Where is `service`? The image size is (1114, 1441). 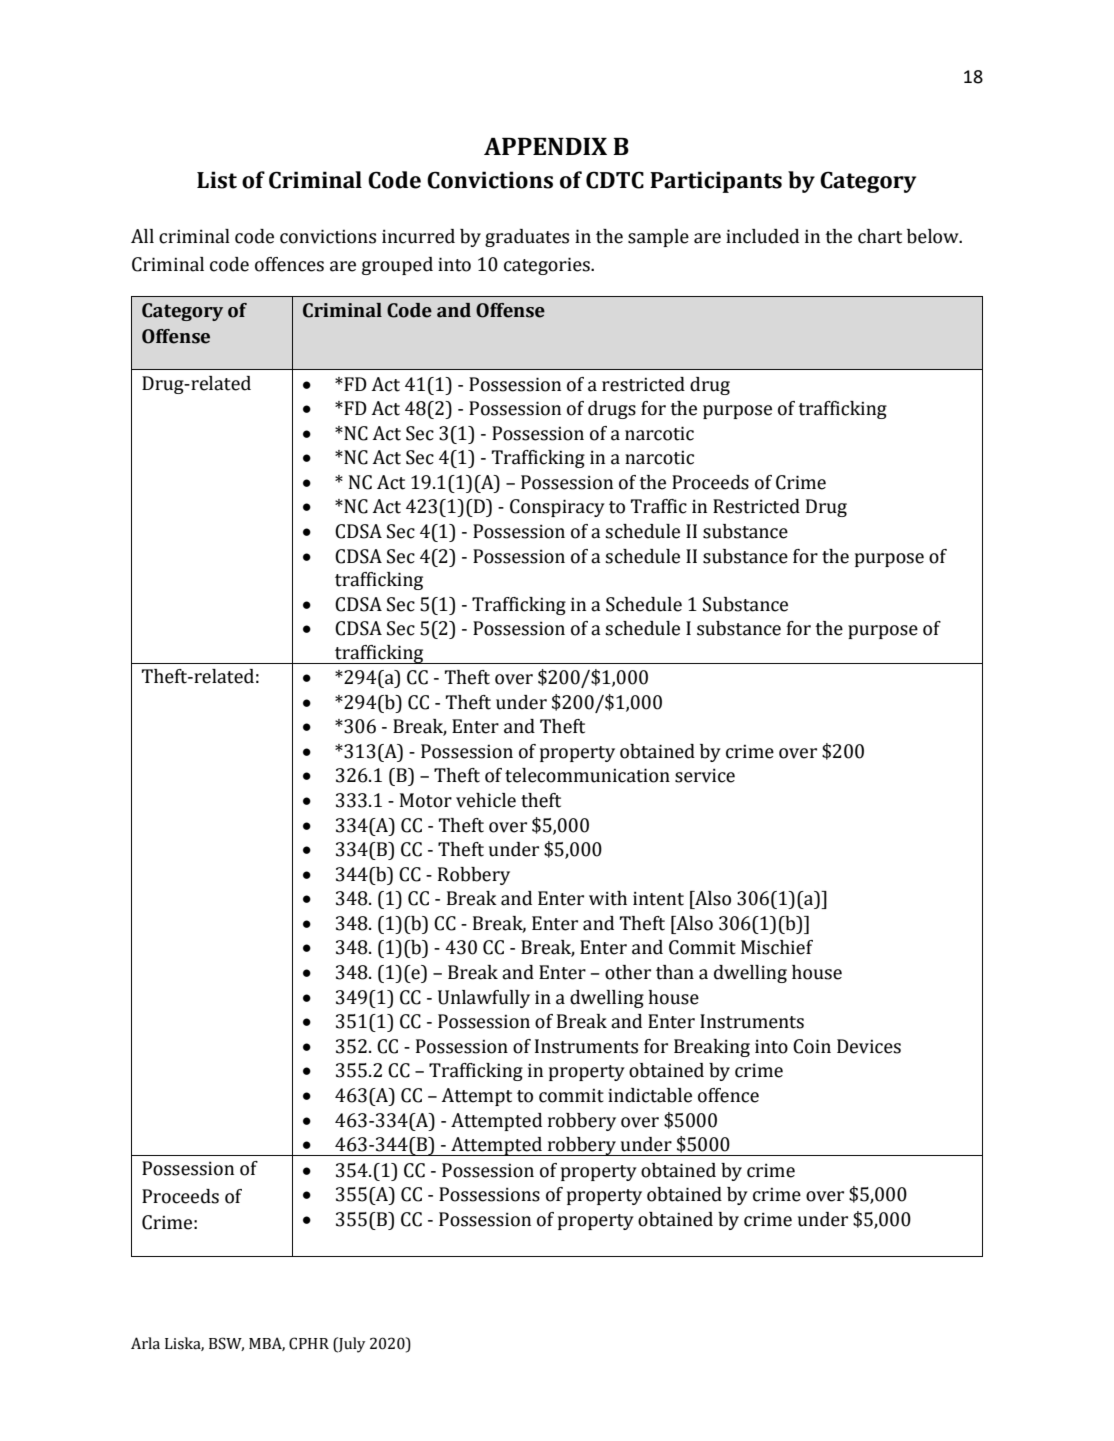
service is located at coordinates (705, 775).
